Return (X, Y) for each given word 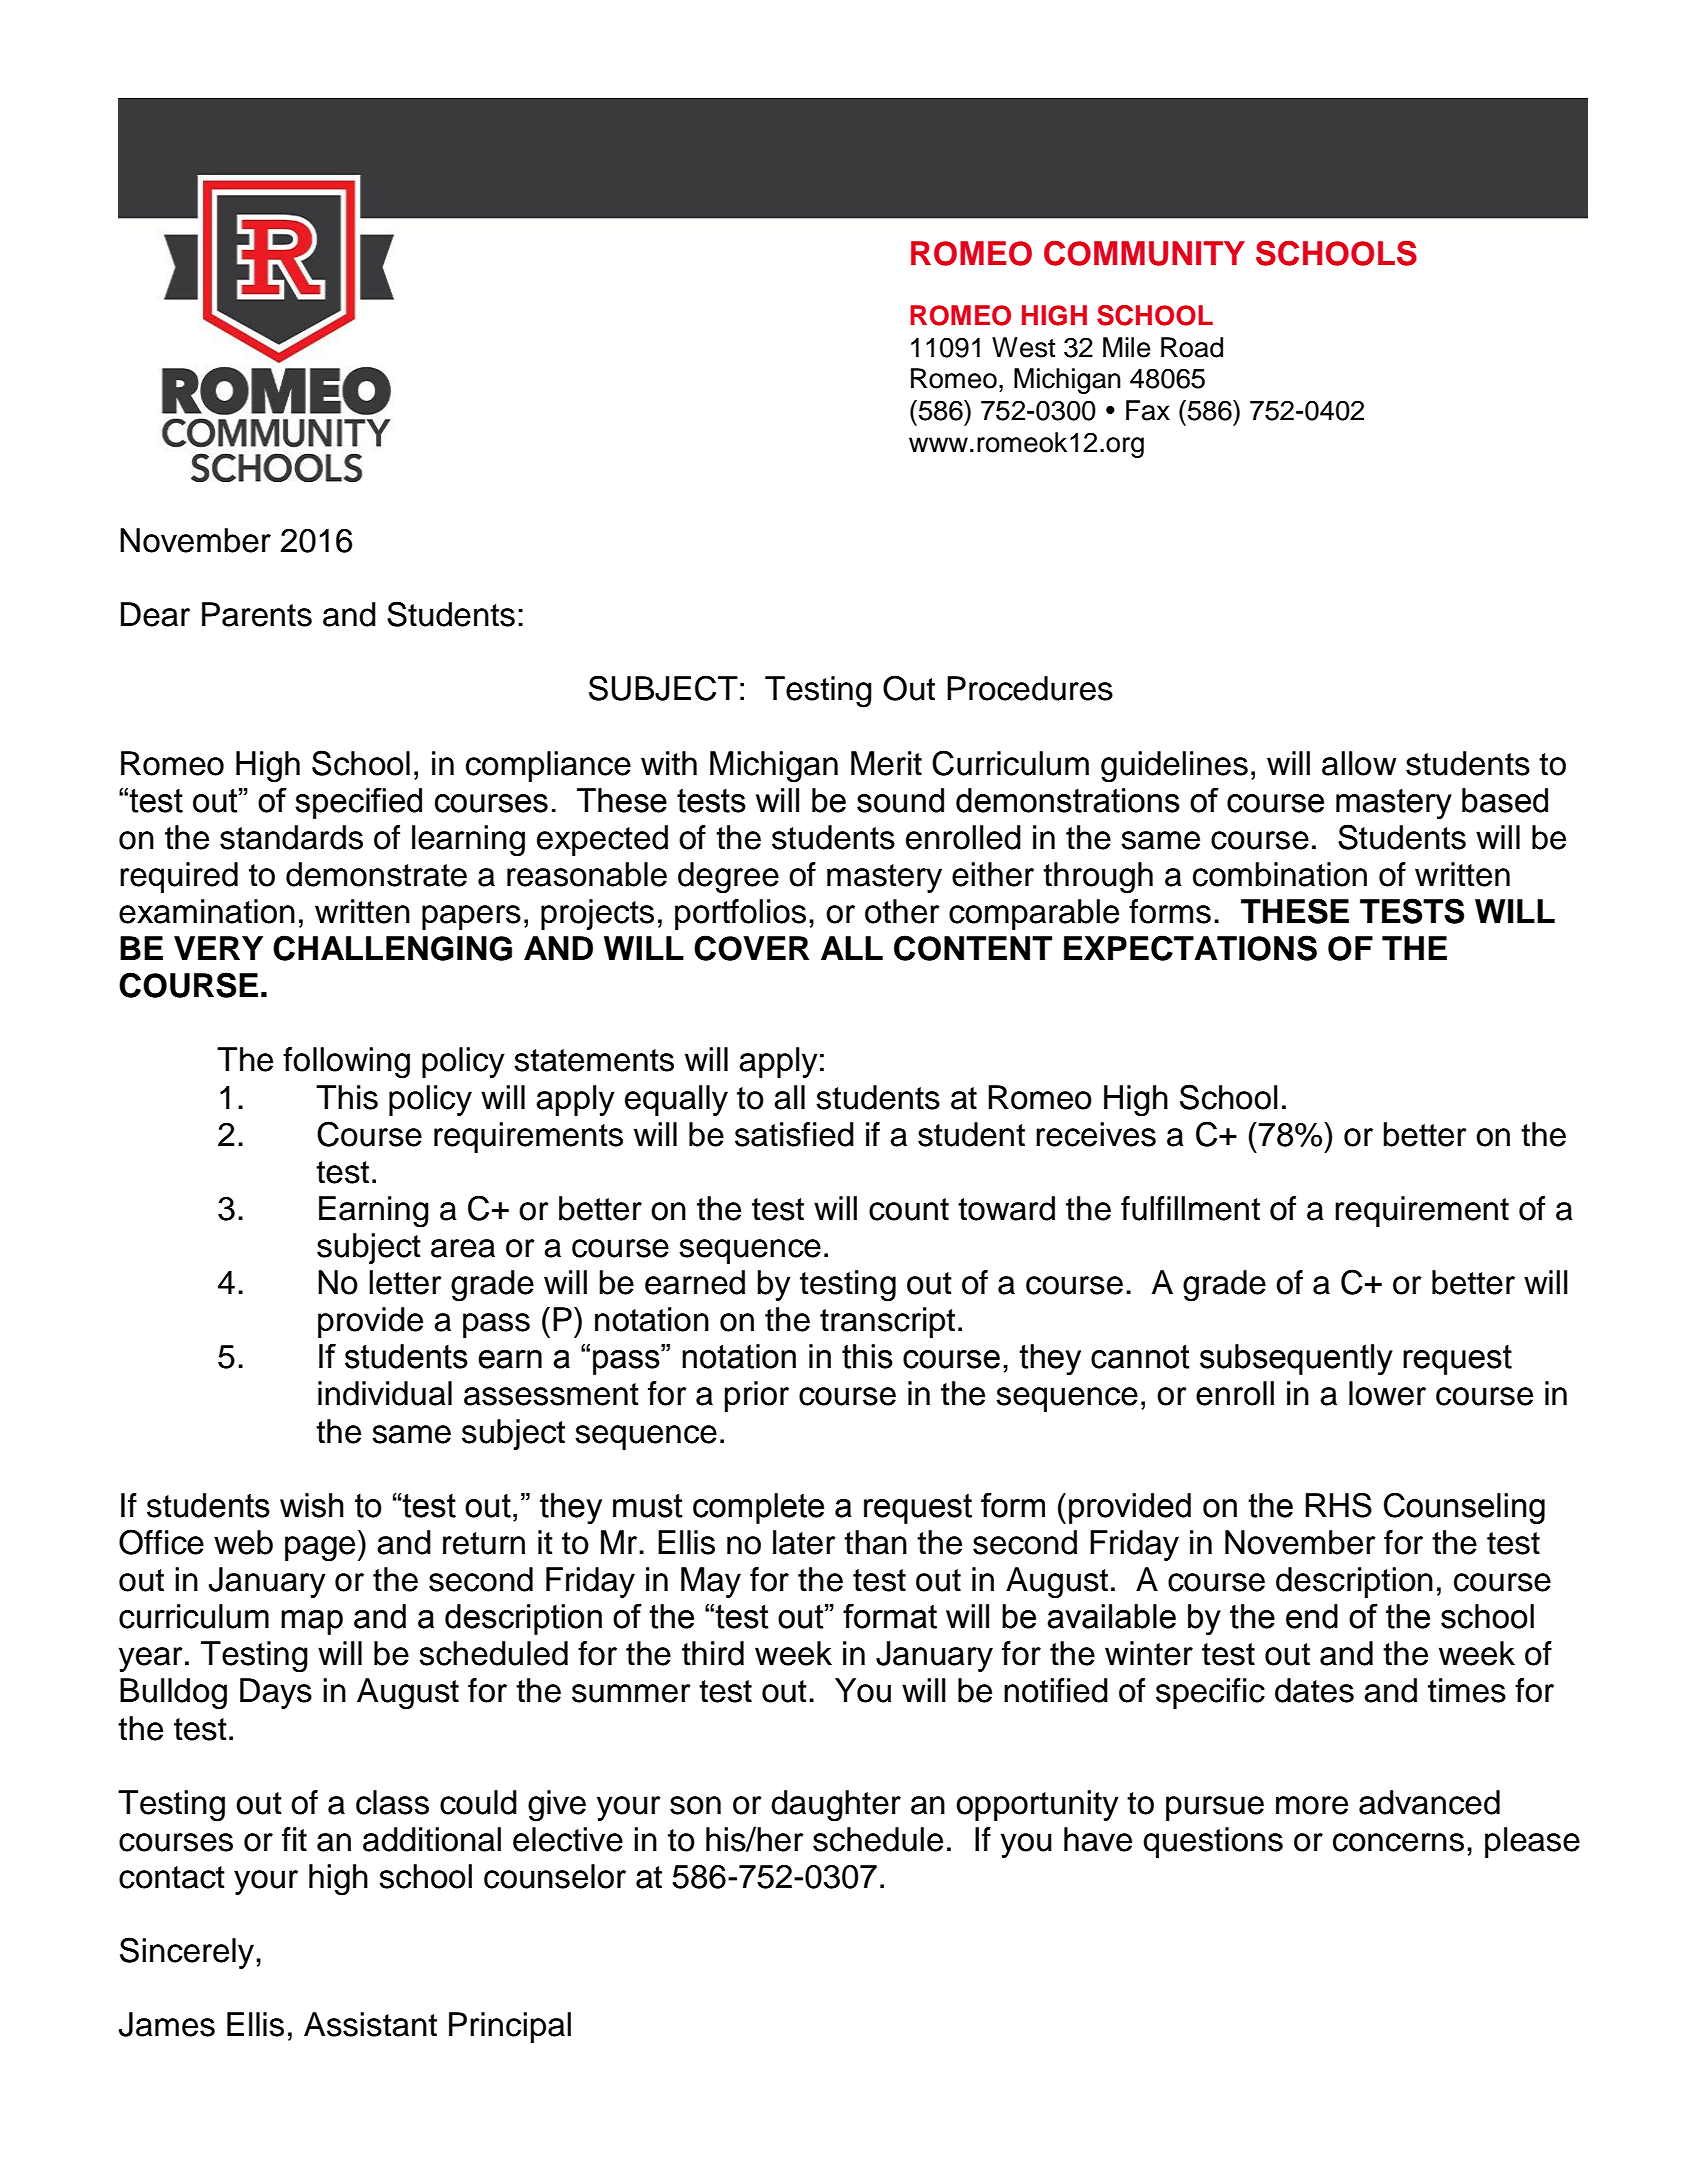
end (1312, 1616)
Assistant (370, 2024)
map (312, 1622)
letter (405, 1282)
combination (1280, 874)
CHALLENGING (392, 948)
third (713, 1653)
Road (1192, 347)
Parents (257, 614)
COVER (751, 948)
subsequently (1296, 1360)
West (1023, 347)
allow (1359, 763)
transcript (887, 1322)
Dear (155, 614)
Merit (886, 763)
